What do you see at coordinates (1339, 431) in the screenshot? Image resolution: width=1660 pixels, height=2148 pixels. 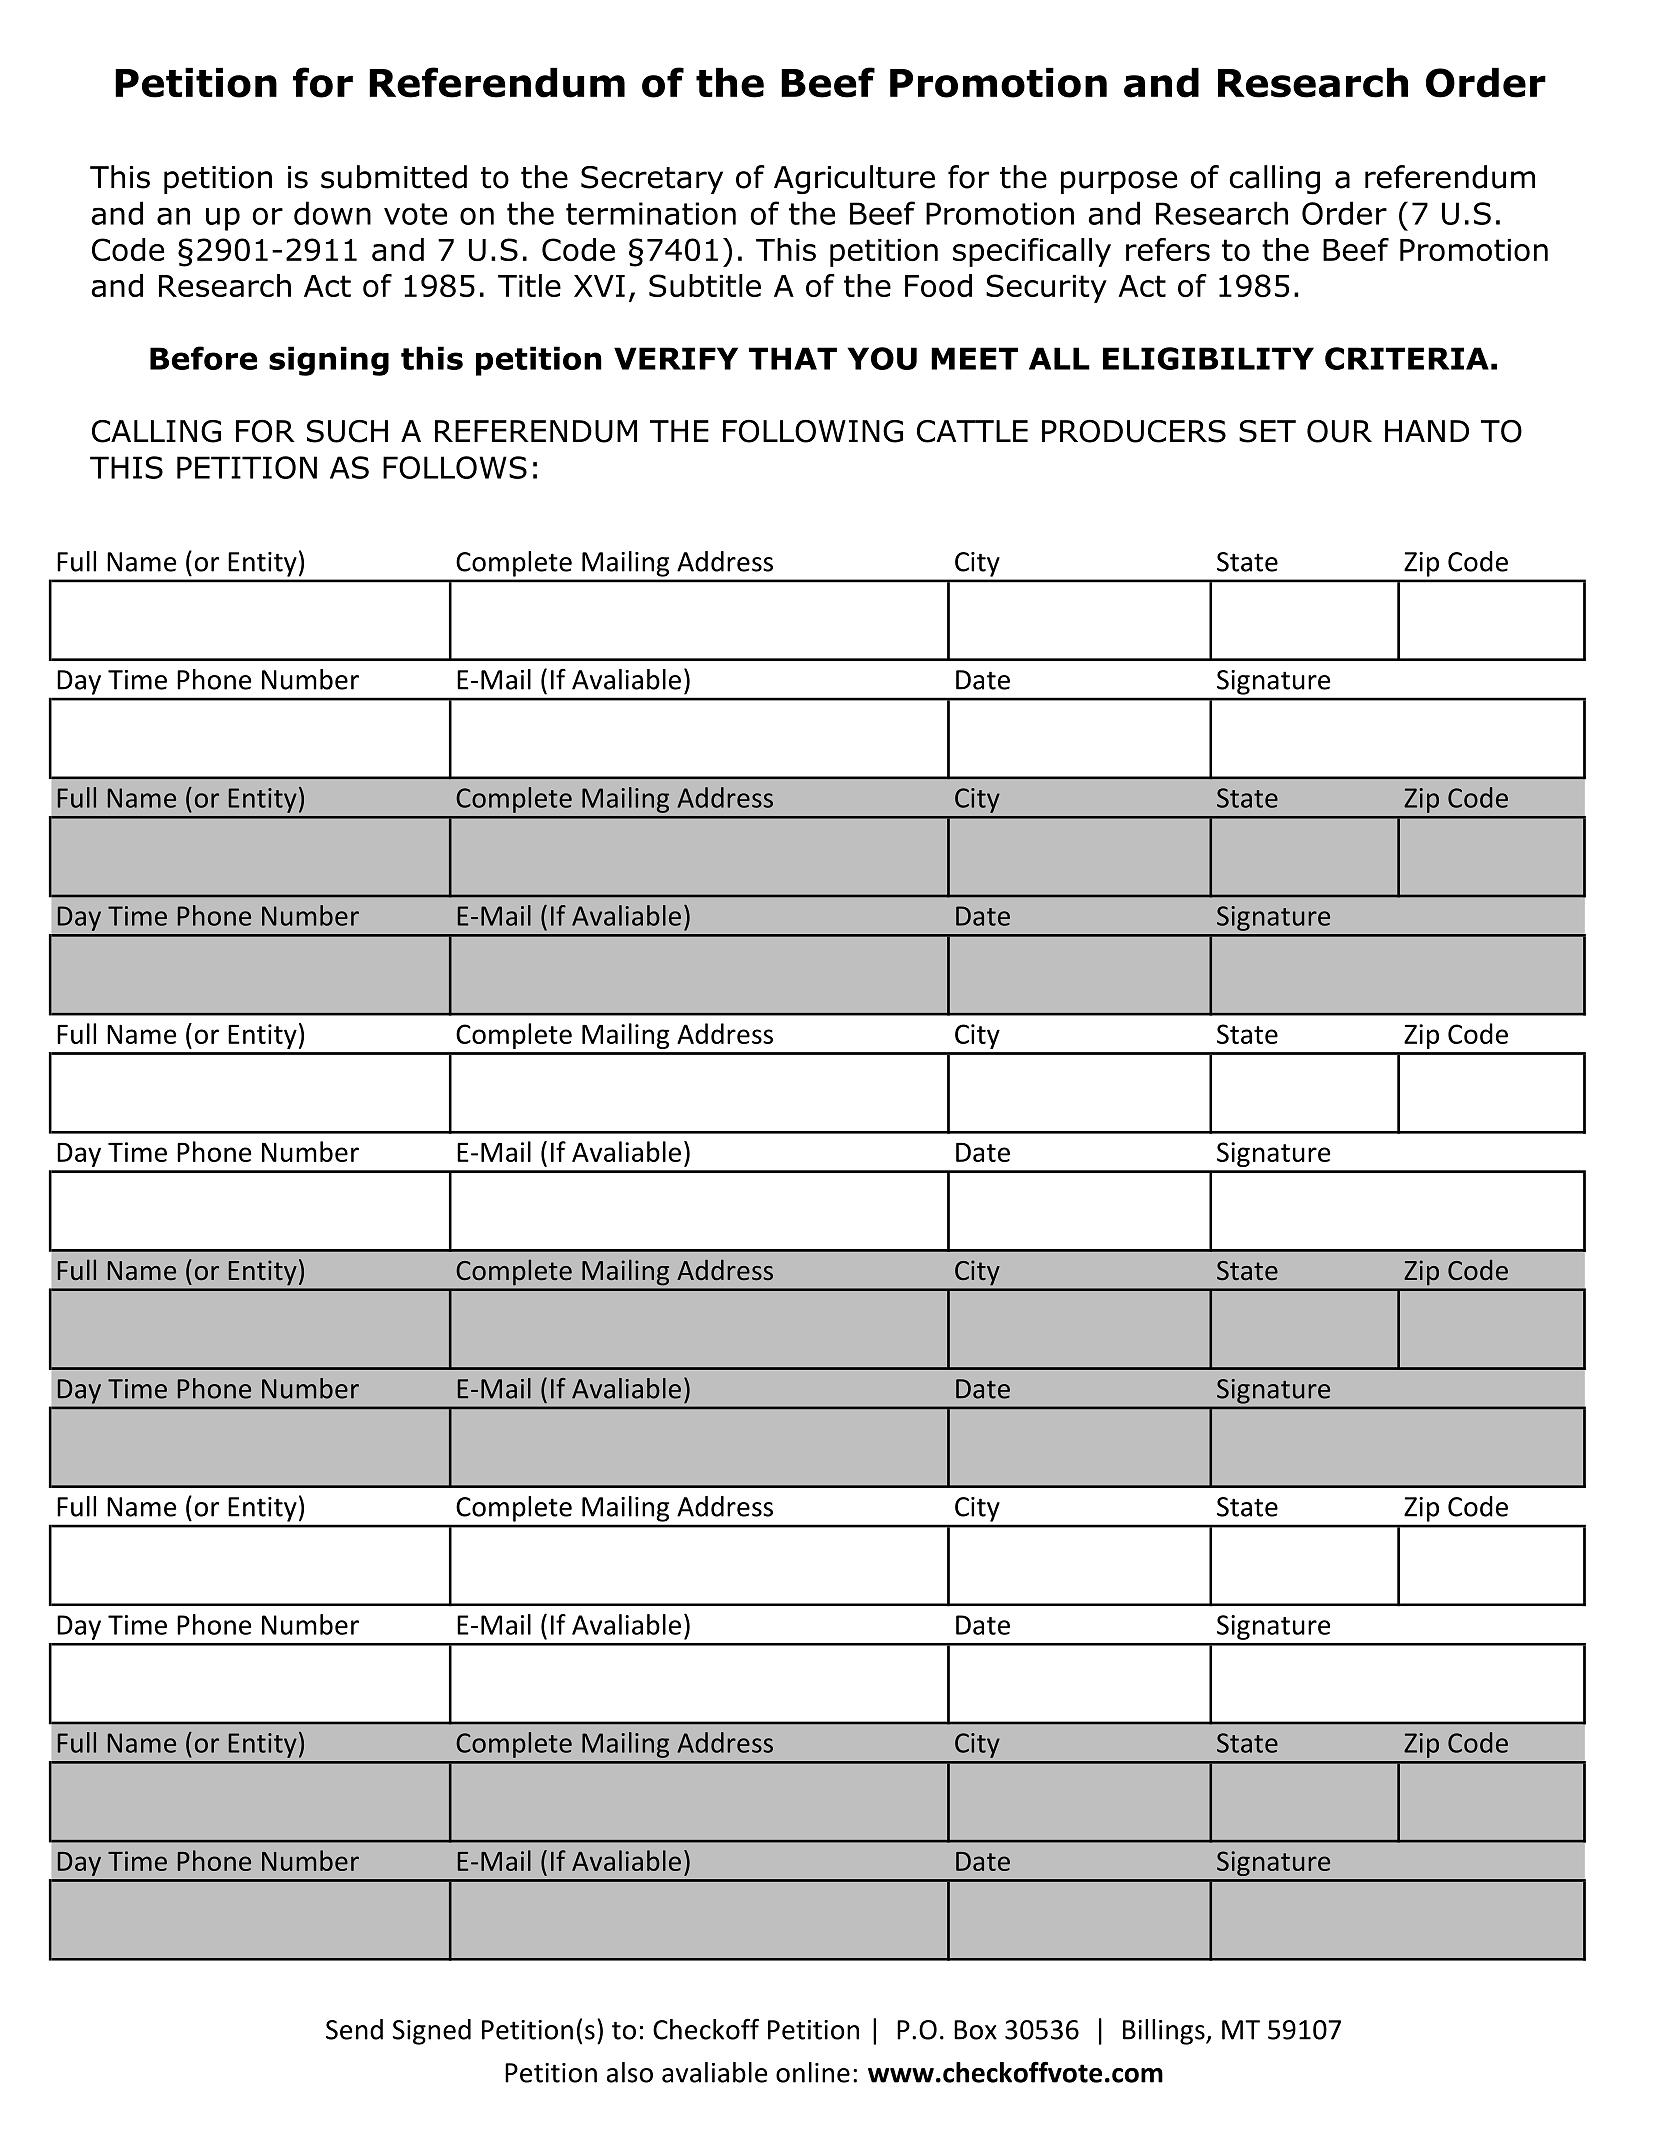 I see `OUR` at bounding box center [1339, 431].
